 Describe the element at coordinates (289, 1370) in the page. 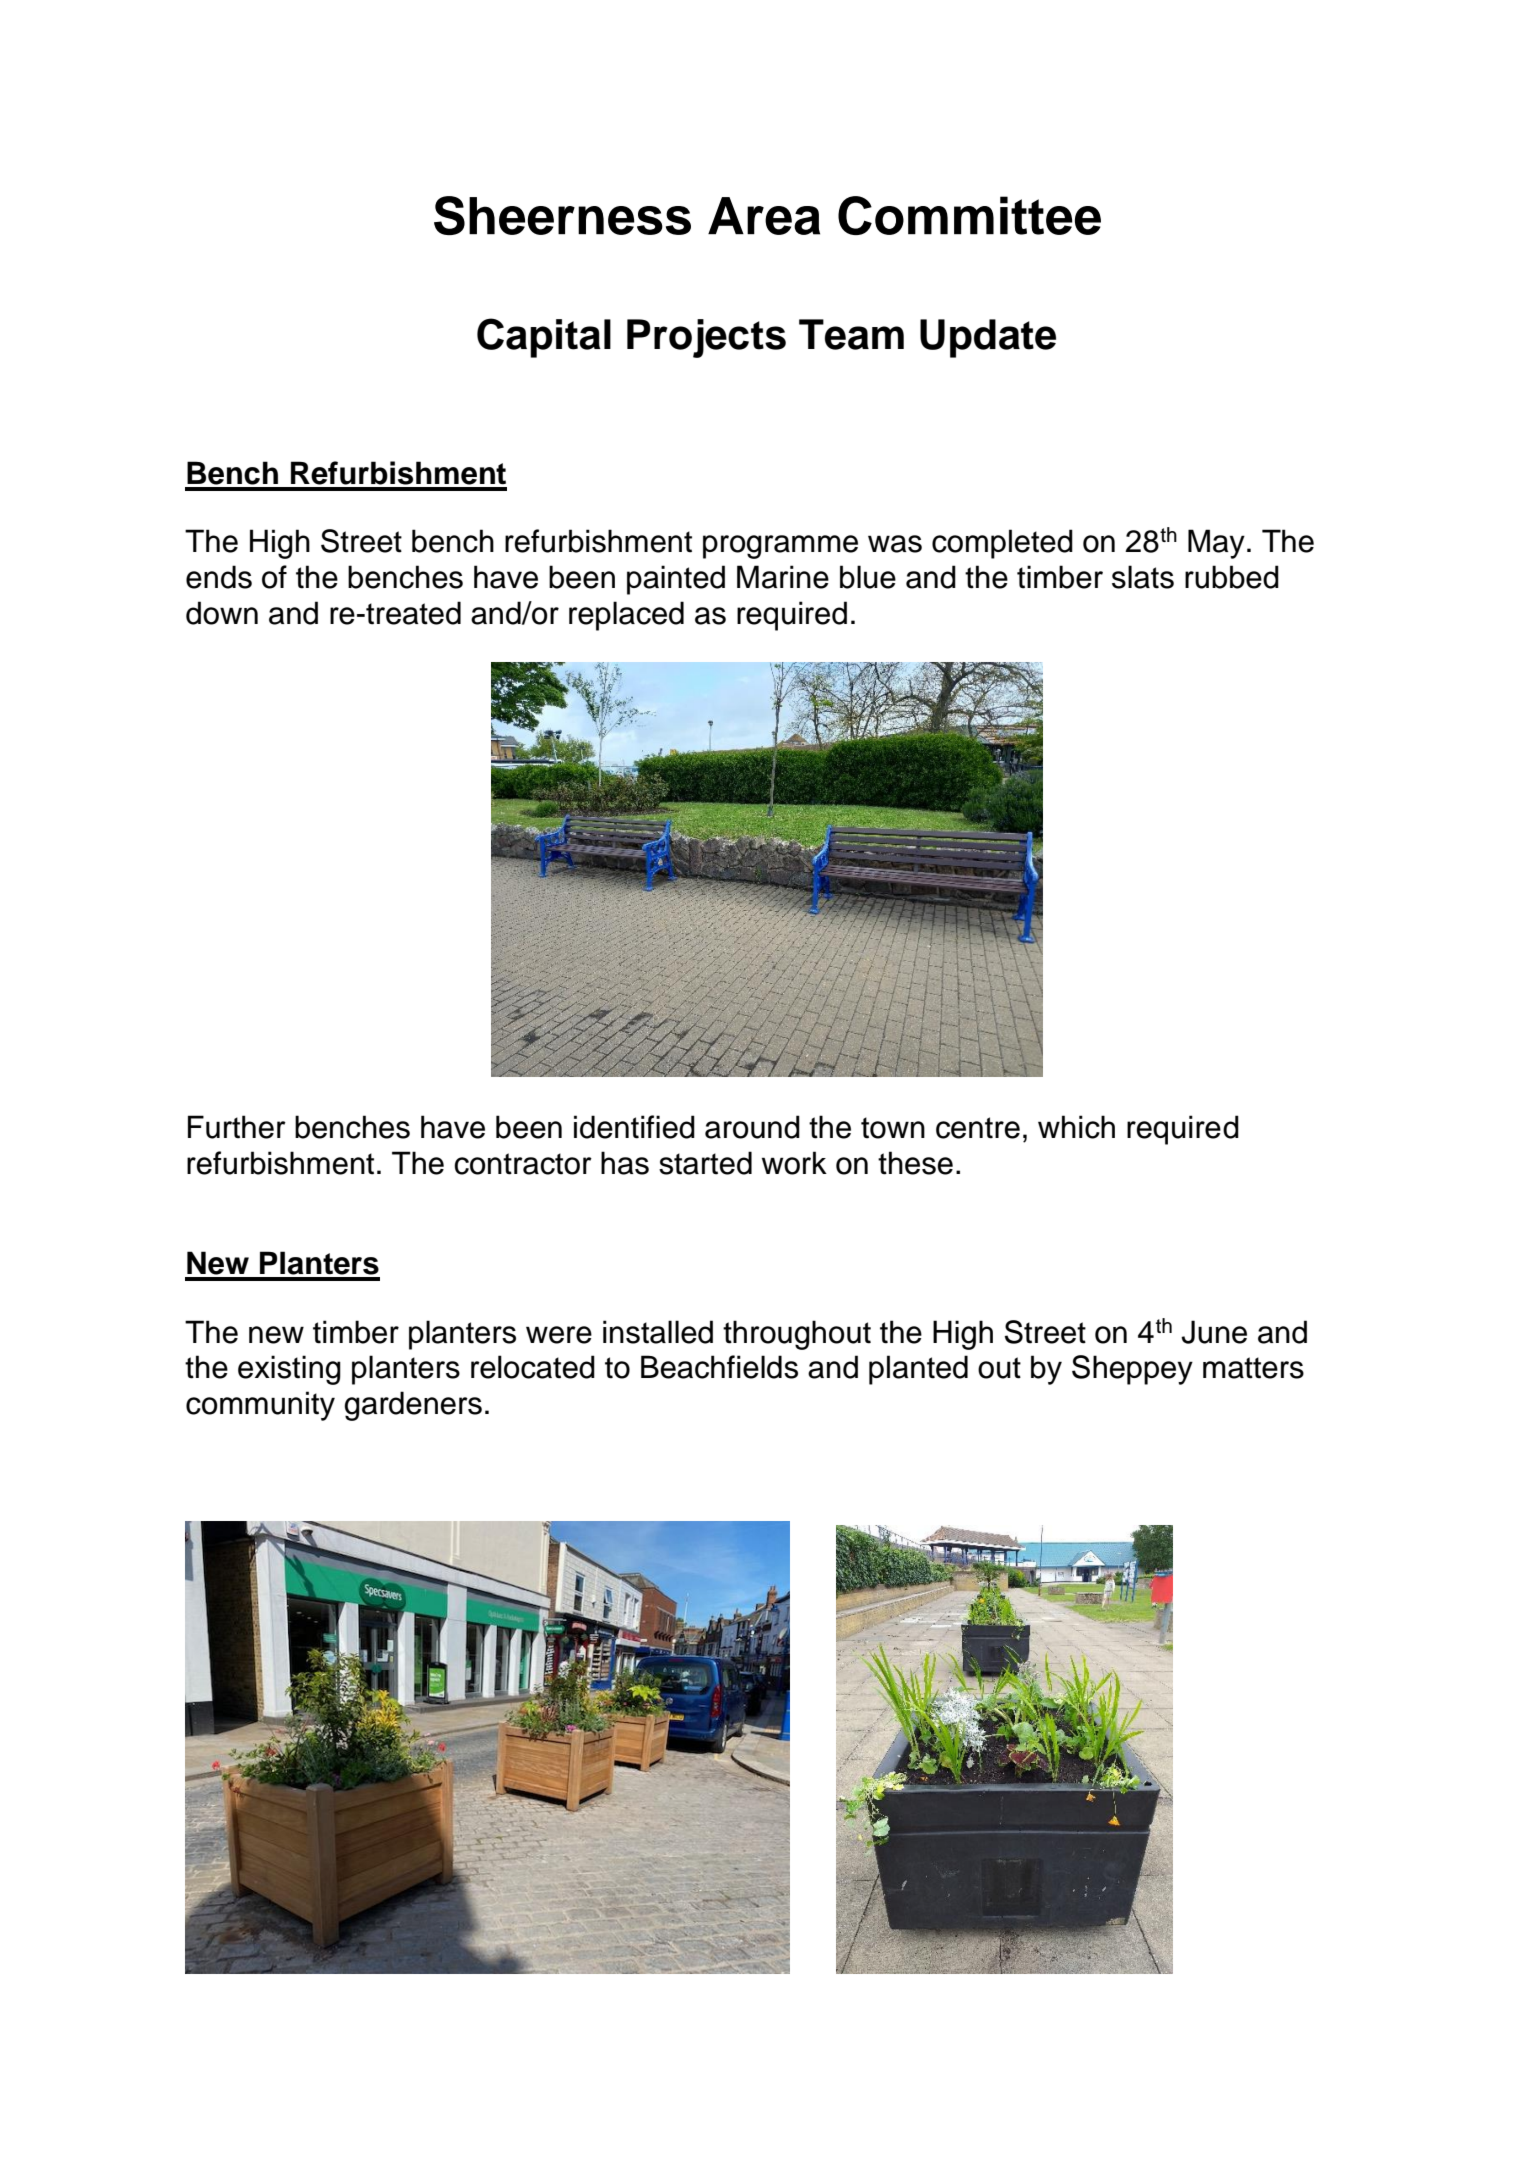

I see `existing` at that location.
